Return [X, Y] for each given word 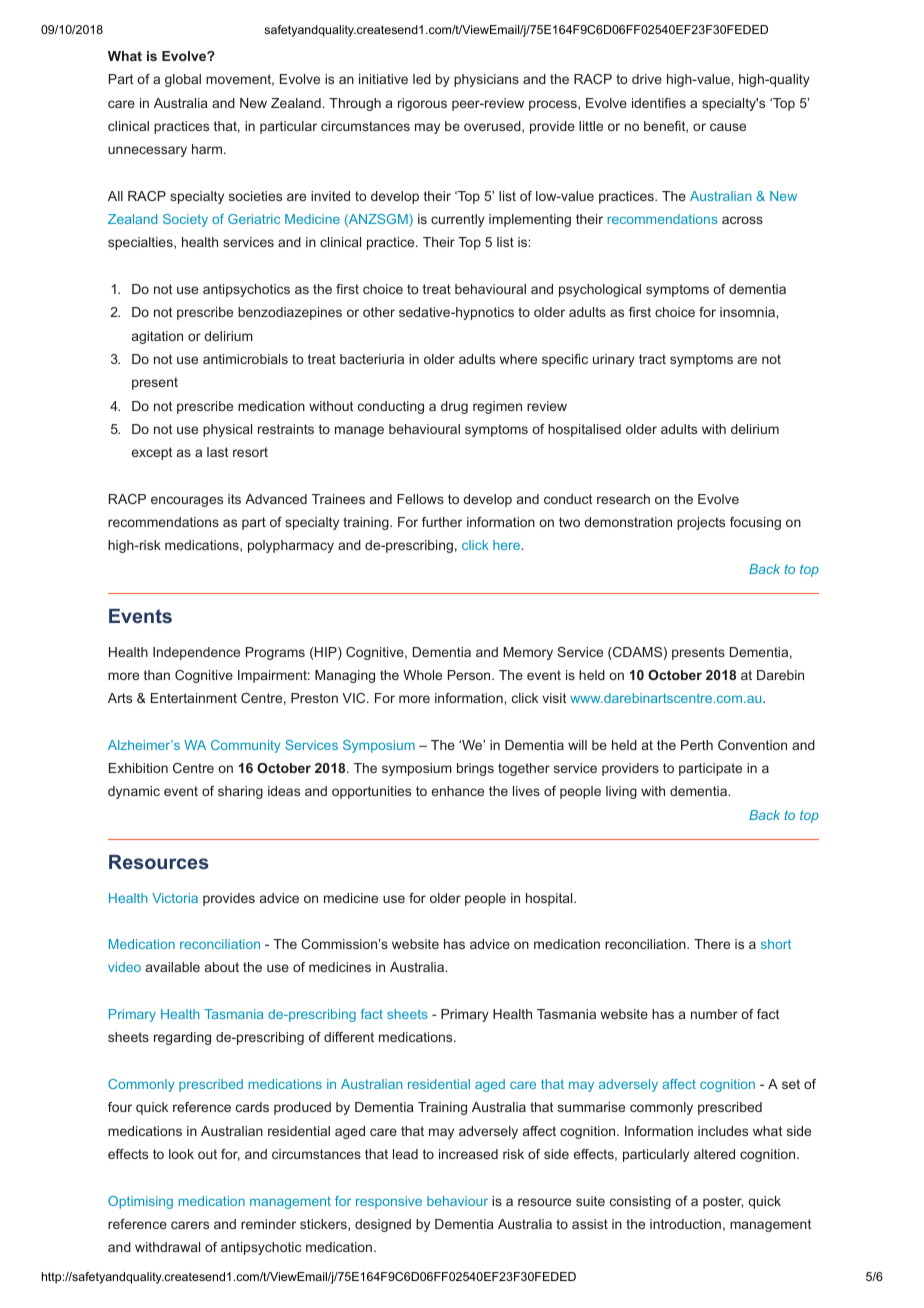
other [379, 312]
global [183, 80]
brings [475, 769]
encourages [187, 501]
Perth [697, 745]
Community [245, 746]
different [349, 1037]
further [442, 522]
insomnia [748, 312]
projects [701, 523]
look [181, 1154]
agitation [157, 337]
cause [728, 127]
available [173, 967]
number [714, 1014]
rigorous [422, 104]
